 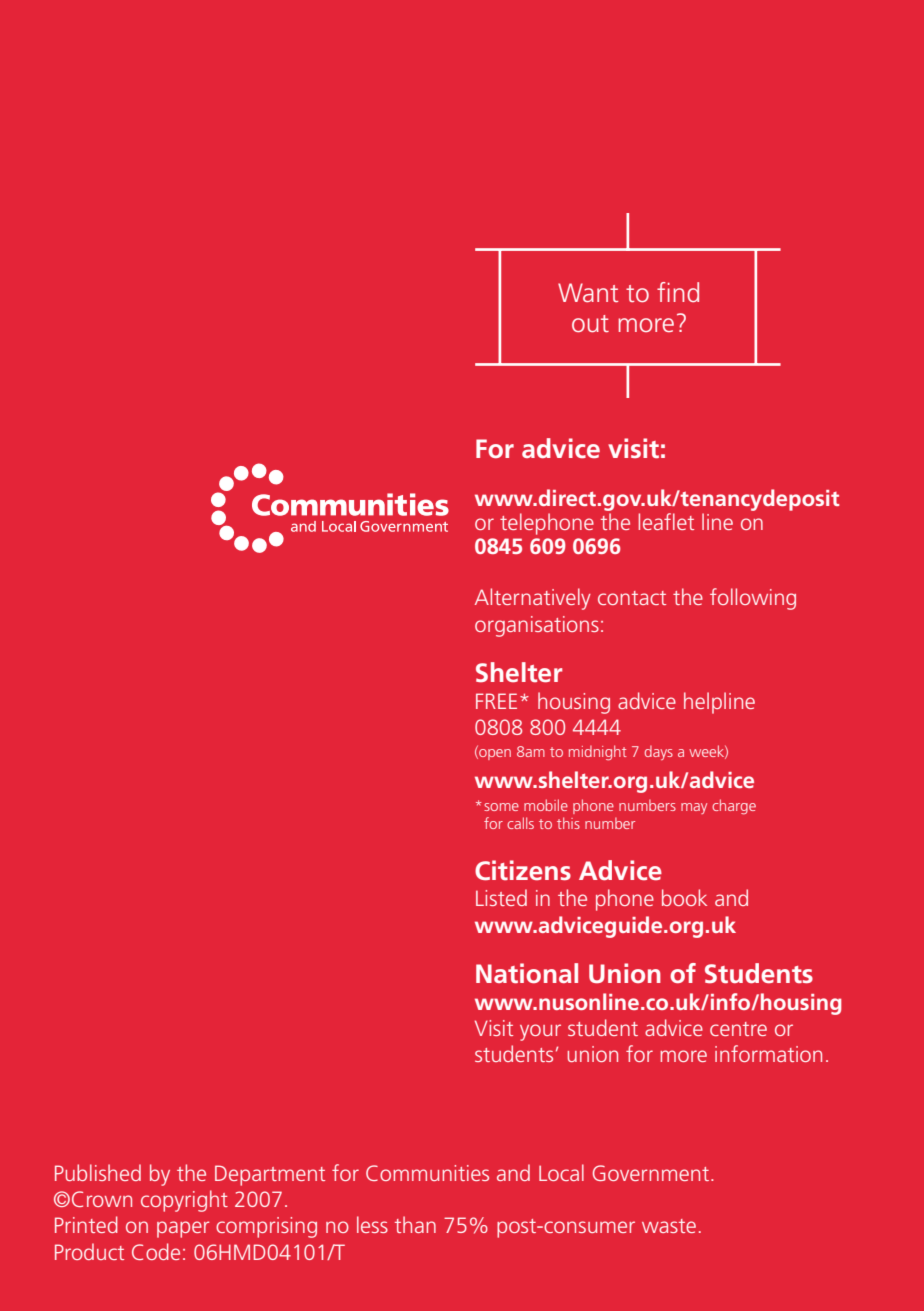 What do you see at coordinates (501, 897) in the screenshot?
I see `Listed` at bounding box center [501, 897].
